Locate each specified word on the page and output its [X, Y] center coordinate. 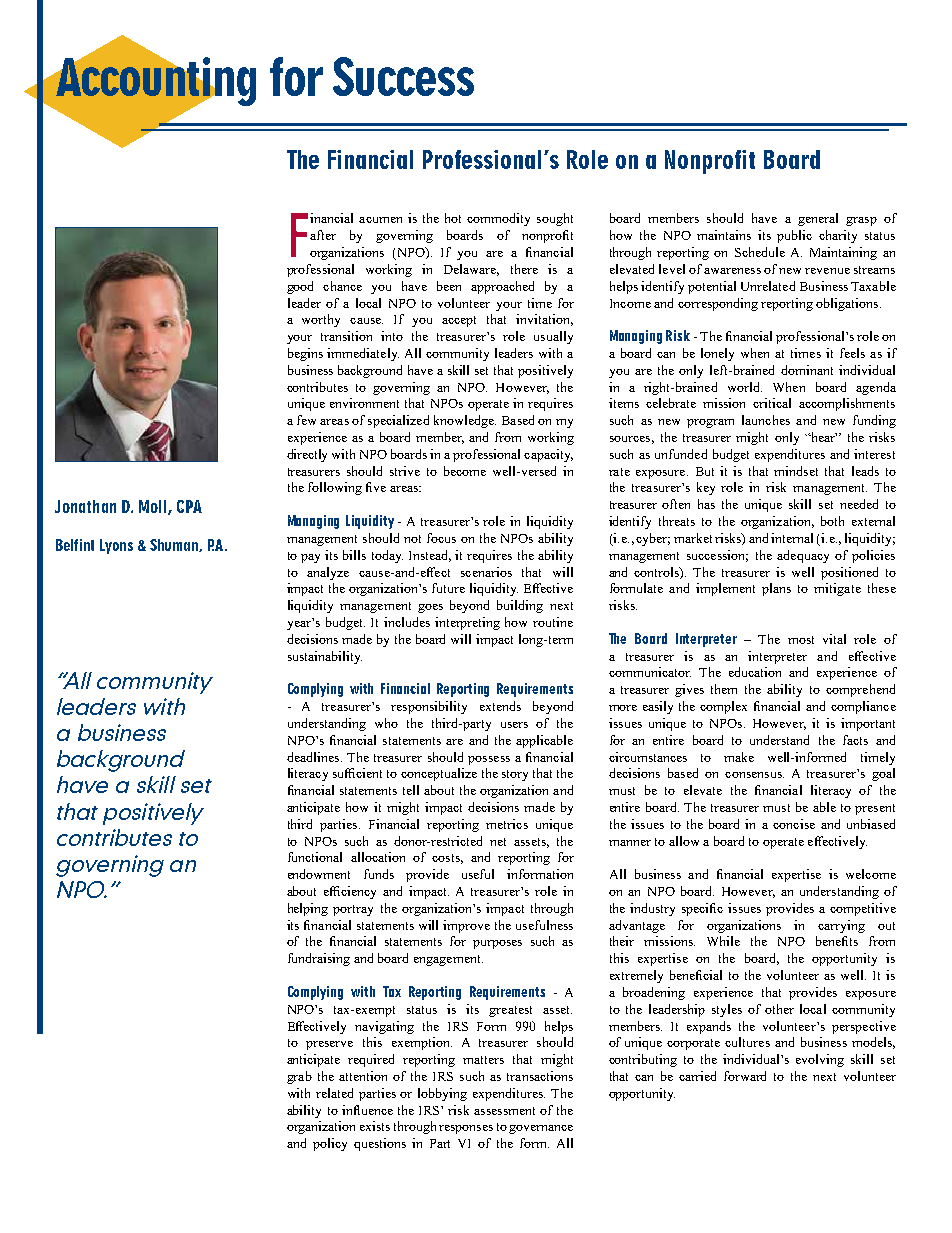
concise [794, 824]
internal [792, 538]
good [300, 287]
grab [299, 1077]
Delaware [471, 270]
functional [315, 857]
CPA [189, 506]
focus [441, 538]
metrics [507, 824]
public [794, 236]
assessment [504, 1111]
